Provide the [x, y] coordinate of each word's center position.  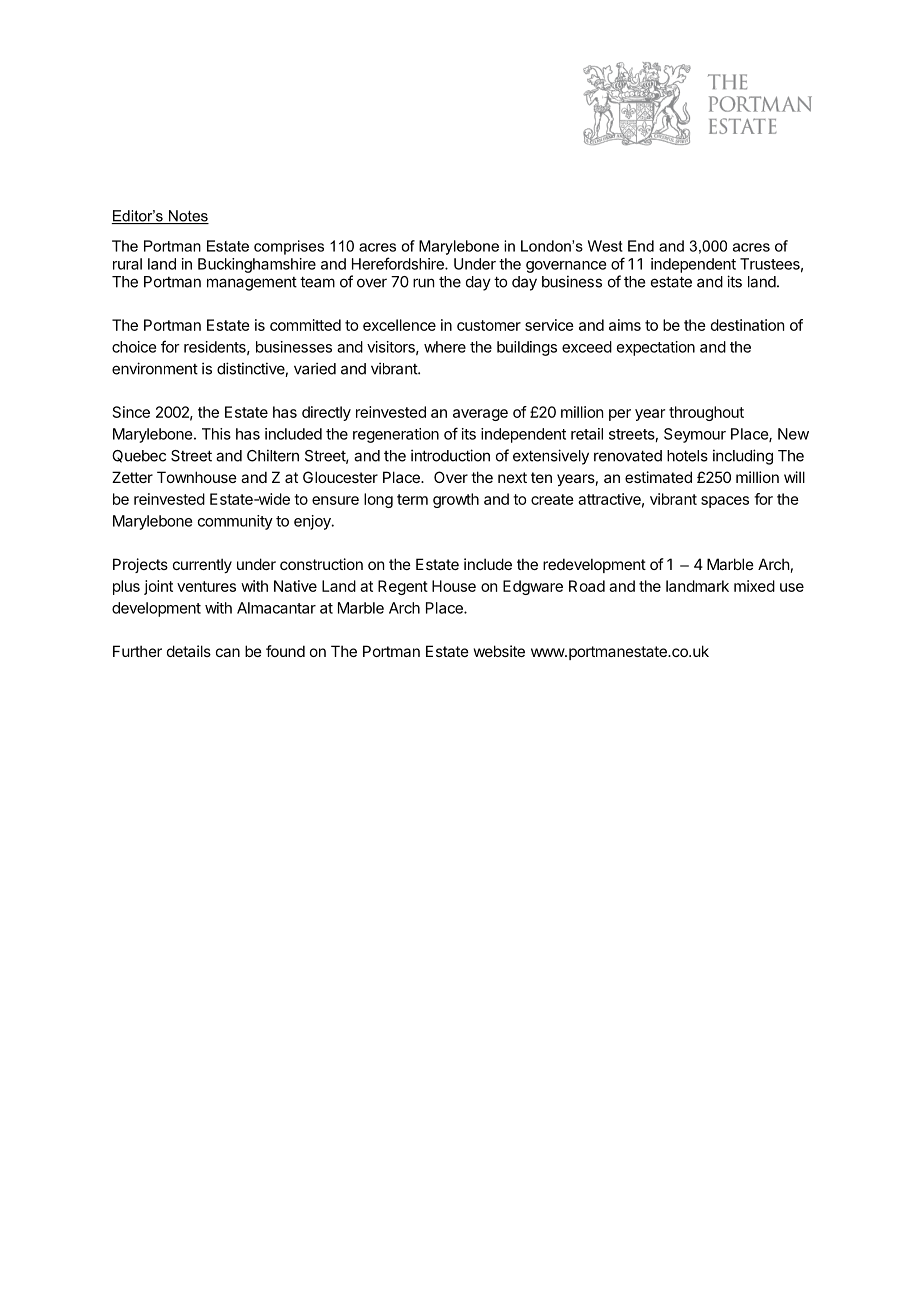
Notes [187, 217]
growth [456, 500]
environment [155, 368]
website [499, 651]
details [189, 651]
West [605, 246]
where [445, 347]
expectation [656, 348]
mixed [754, 586]
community [235, 522]
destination [747, 325]
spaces [725, 502]
